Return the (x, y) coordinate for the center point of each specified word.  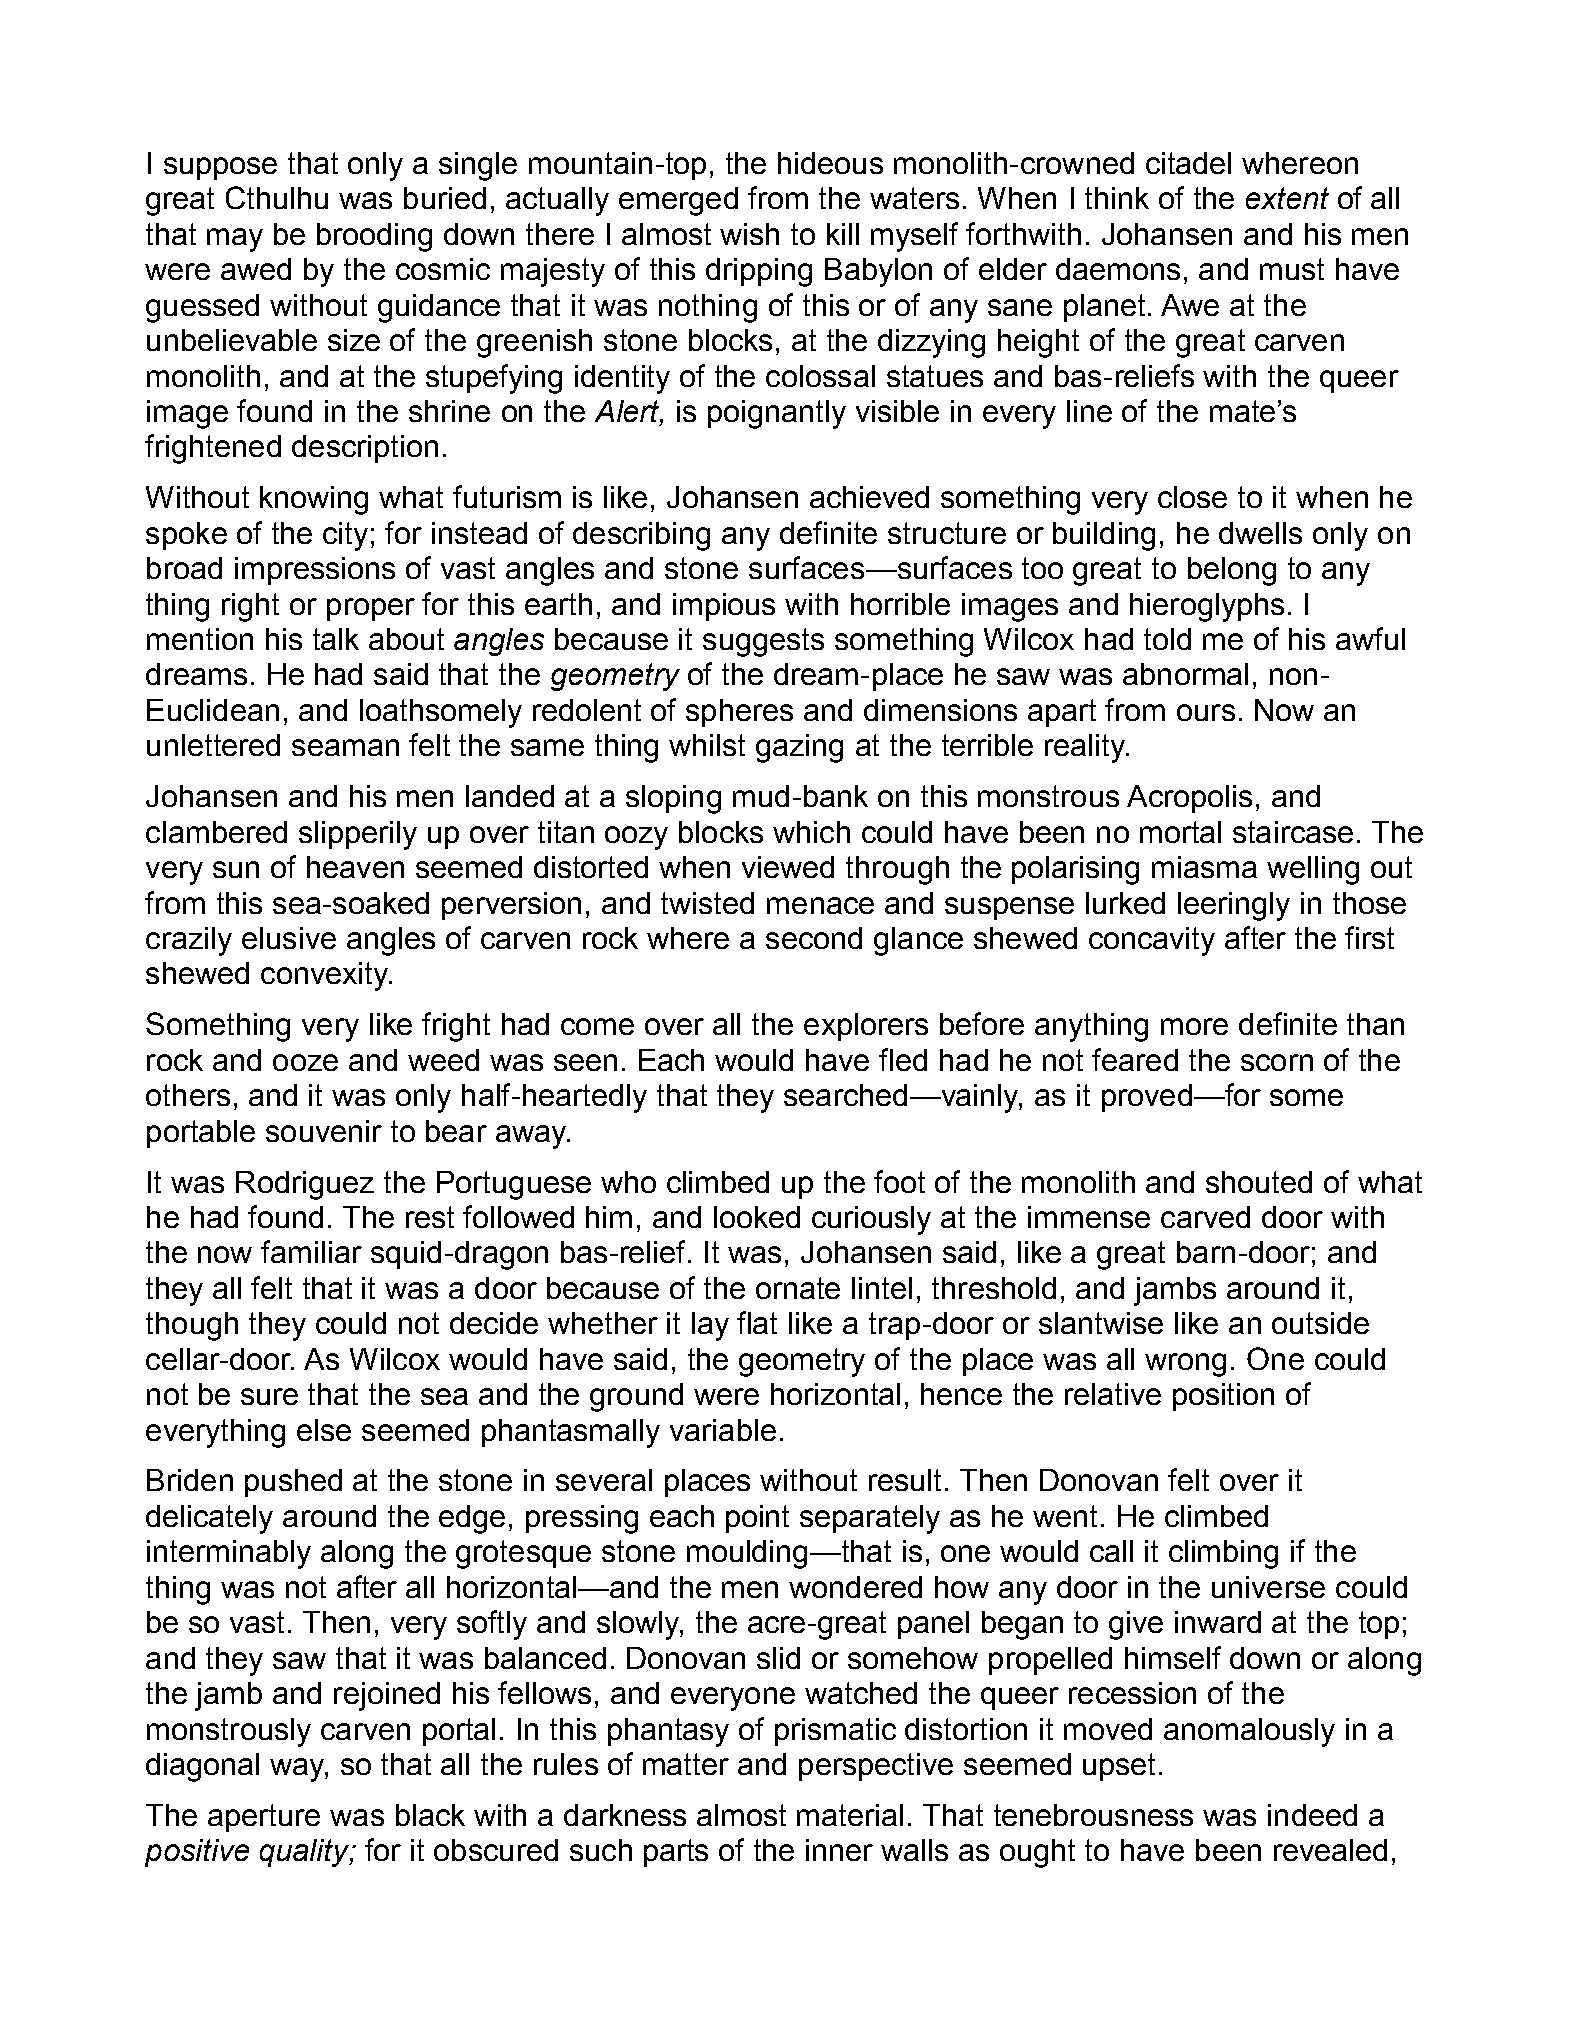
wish (749, 234)
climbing (1223, 1554)
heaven (355, 867)
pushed (293, 1483)
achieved (869, 497)
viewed (788, 867)
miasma (1204, 867)
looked (757, 1217)
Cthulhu (277, 197)
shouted (1259, 1182)
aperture (264, 1818)
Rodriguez (305, 1185)
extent (1287, 198)
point (757, 1519)
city (345, 536)
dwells (1260, 533)
